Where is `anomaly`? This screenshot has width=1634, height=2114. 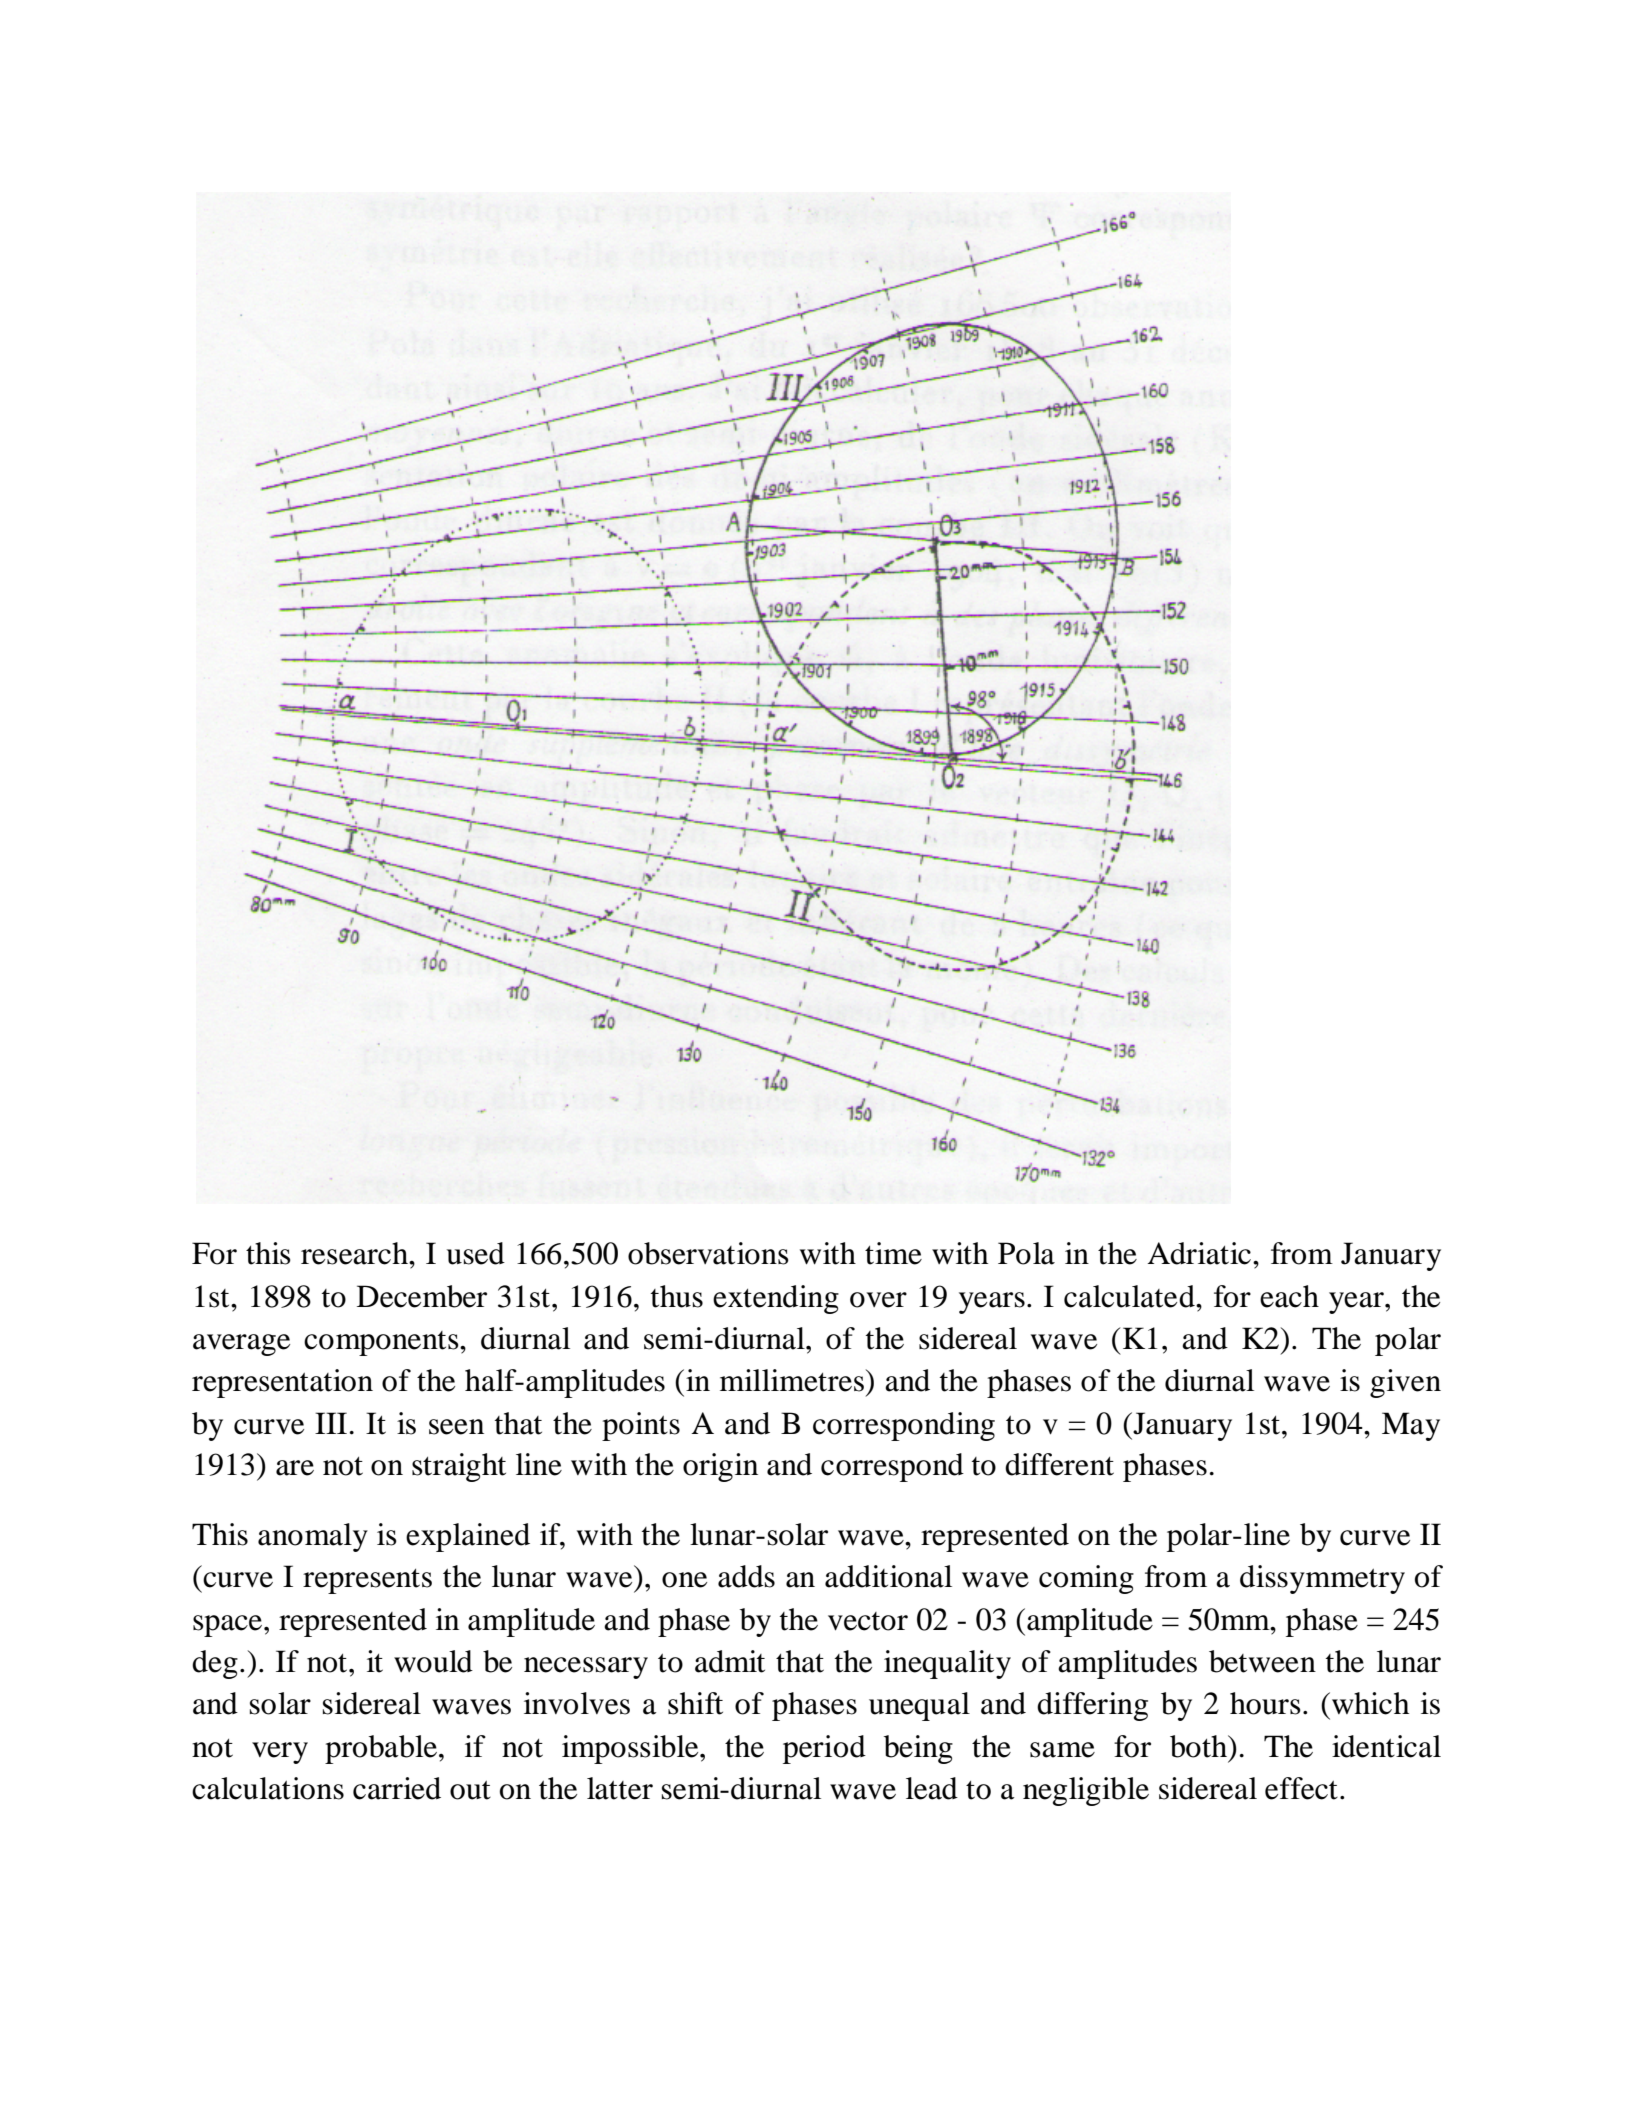
anomaly is located at coordinates (313, 1537).
